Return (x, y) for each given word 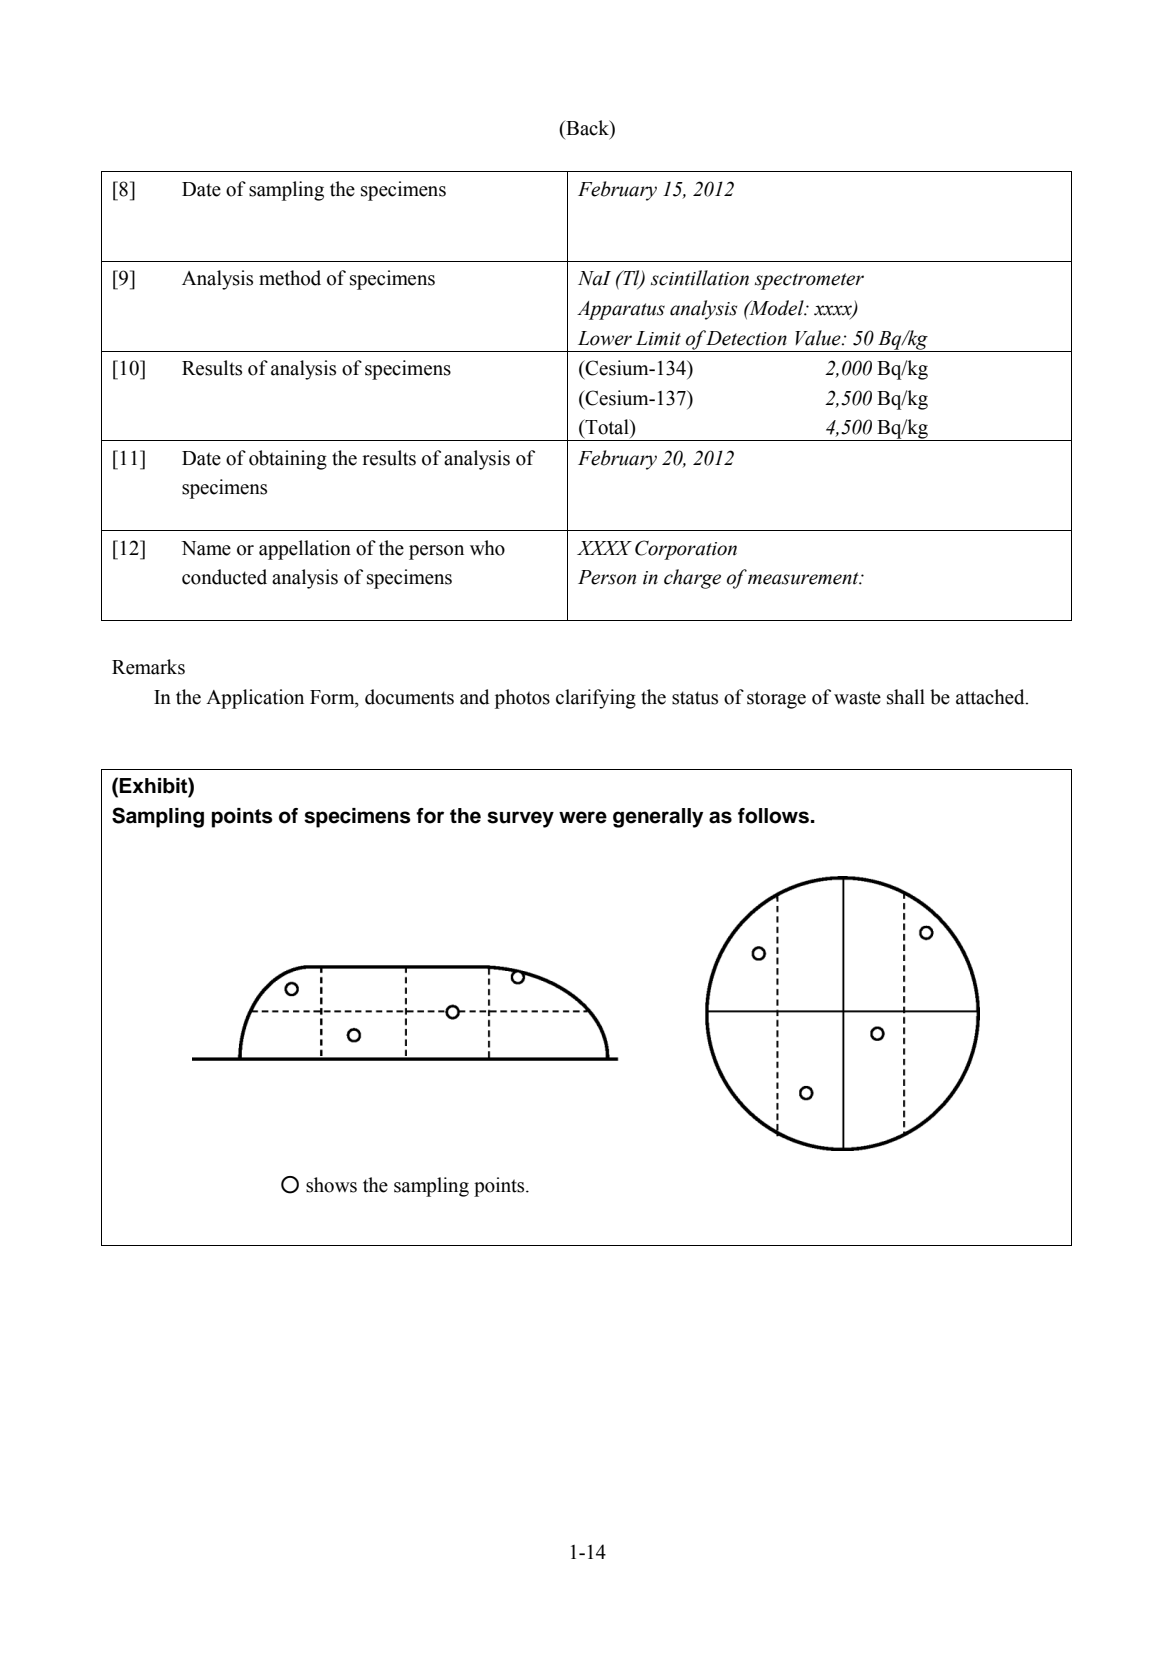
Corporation (686, 550)
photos (522, 699)
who (487, 548)
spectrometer (809, 281)
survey (520, 819)
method (290, 278)
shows (331, 1185)
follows (775, 816)
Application (255, 699)
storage (776, 700)
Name (206, 548)
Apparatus (621, 310)
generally (658, 818)
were (583, 817)
